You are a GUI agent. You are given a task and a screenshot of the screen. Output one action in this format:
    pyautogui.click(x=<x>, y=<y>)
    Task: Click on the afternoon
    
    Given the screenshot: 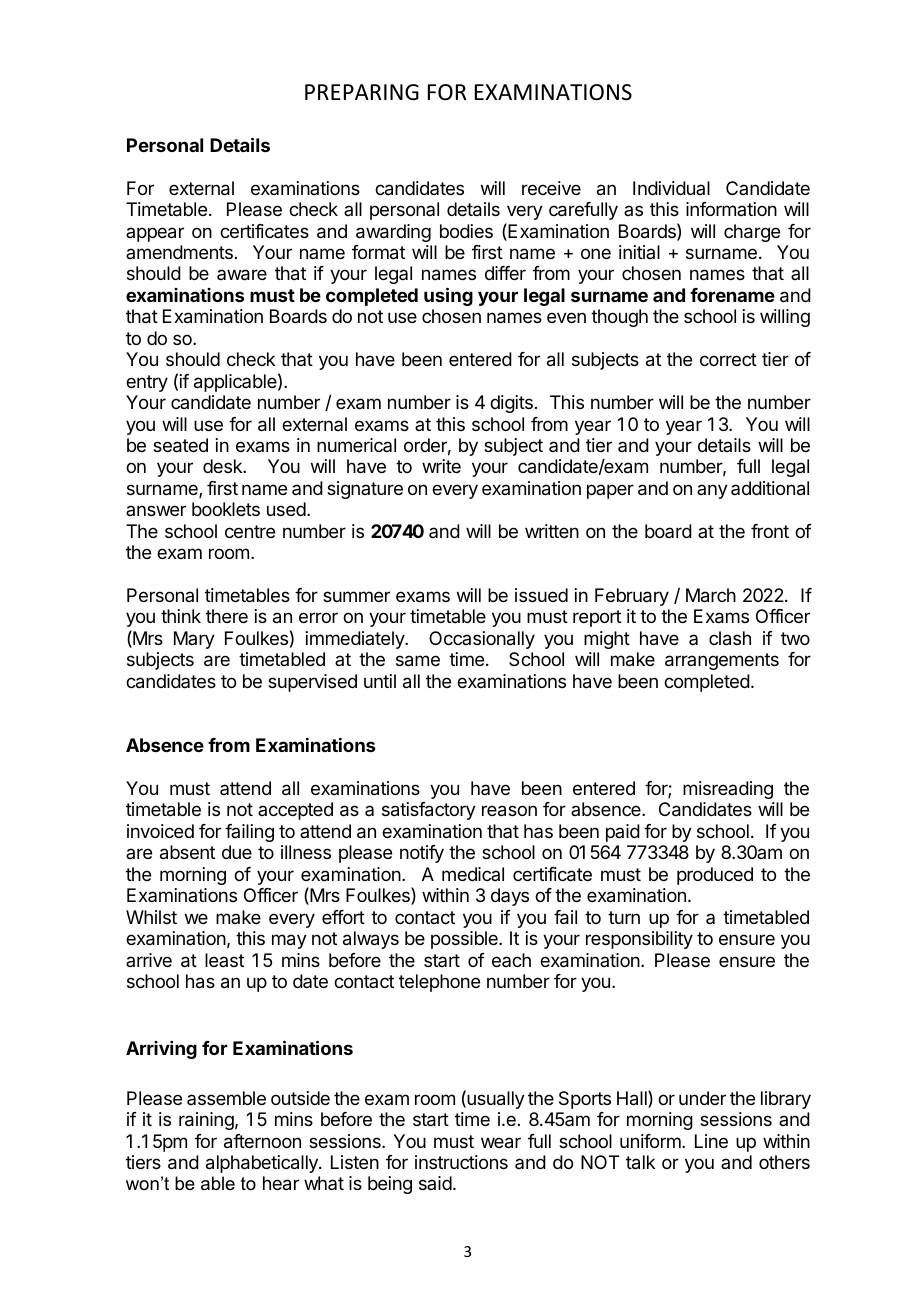 What is the action you would take?
    pyautogui.click(x=262, y=1141)
